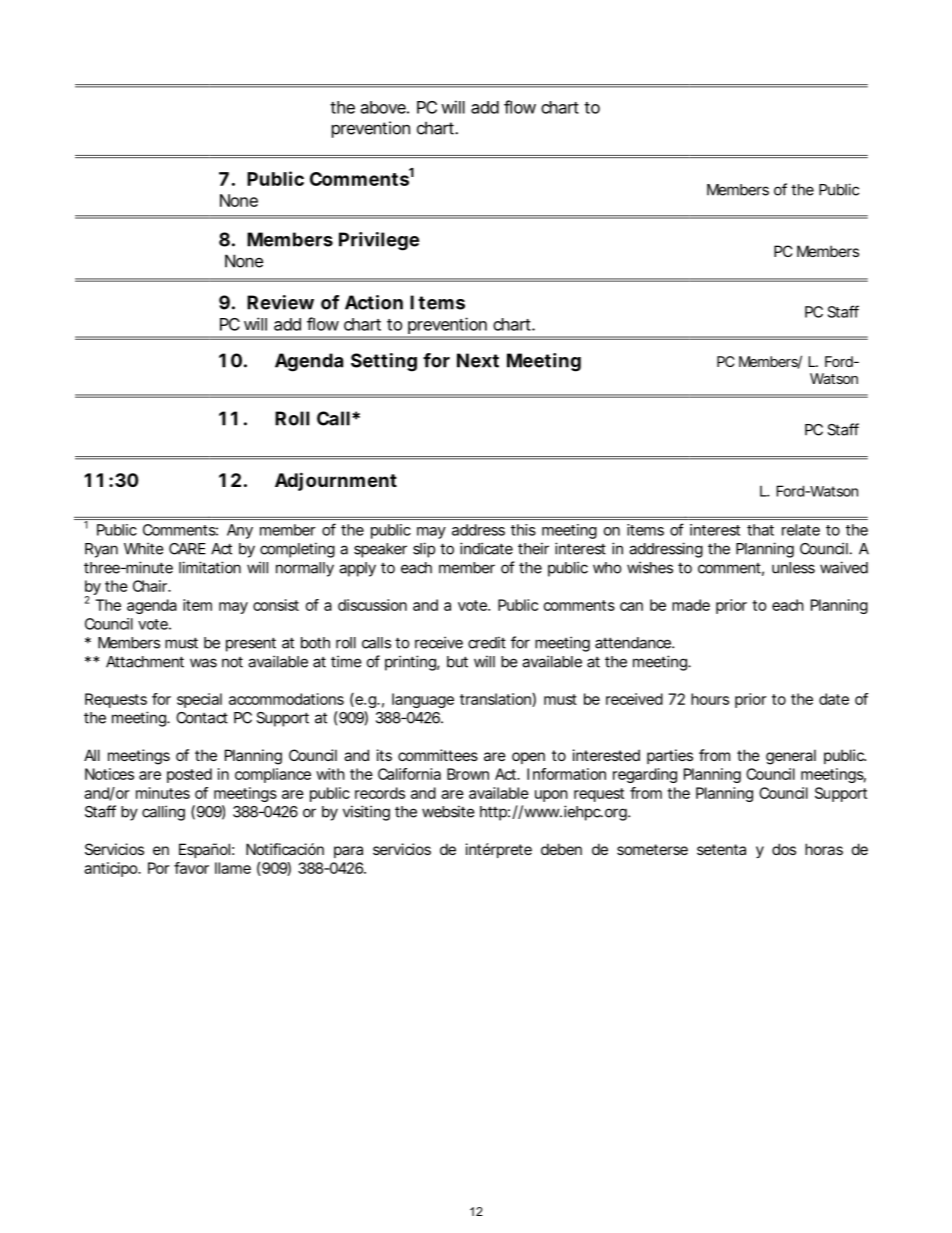  Describe the element at coordinates (199, 700) in the screenshot. I see `special` at that location.
